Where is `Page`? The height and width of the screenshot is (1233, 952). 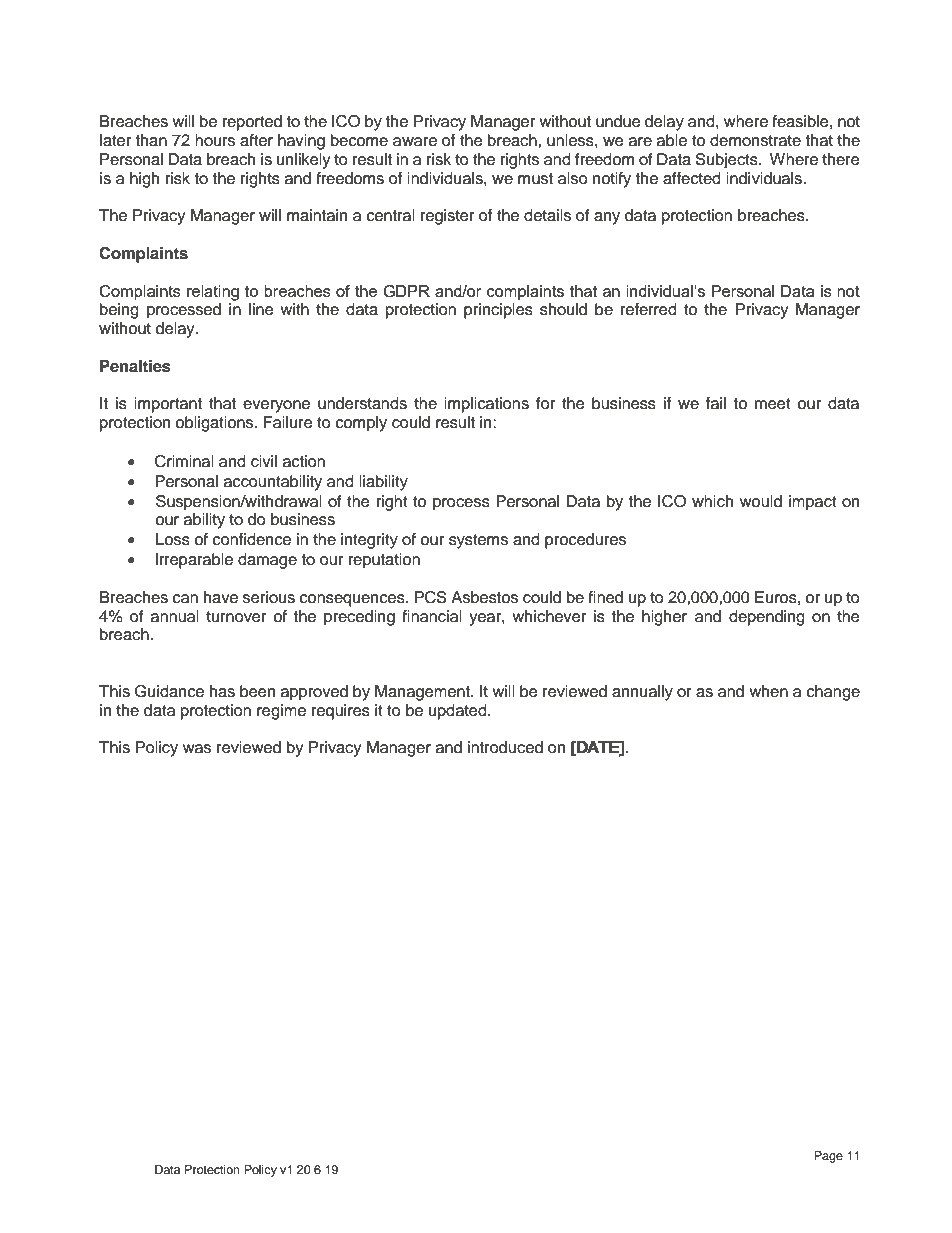
Page is located at coordinates (828, 1157).
